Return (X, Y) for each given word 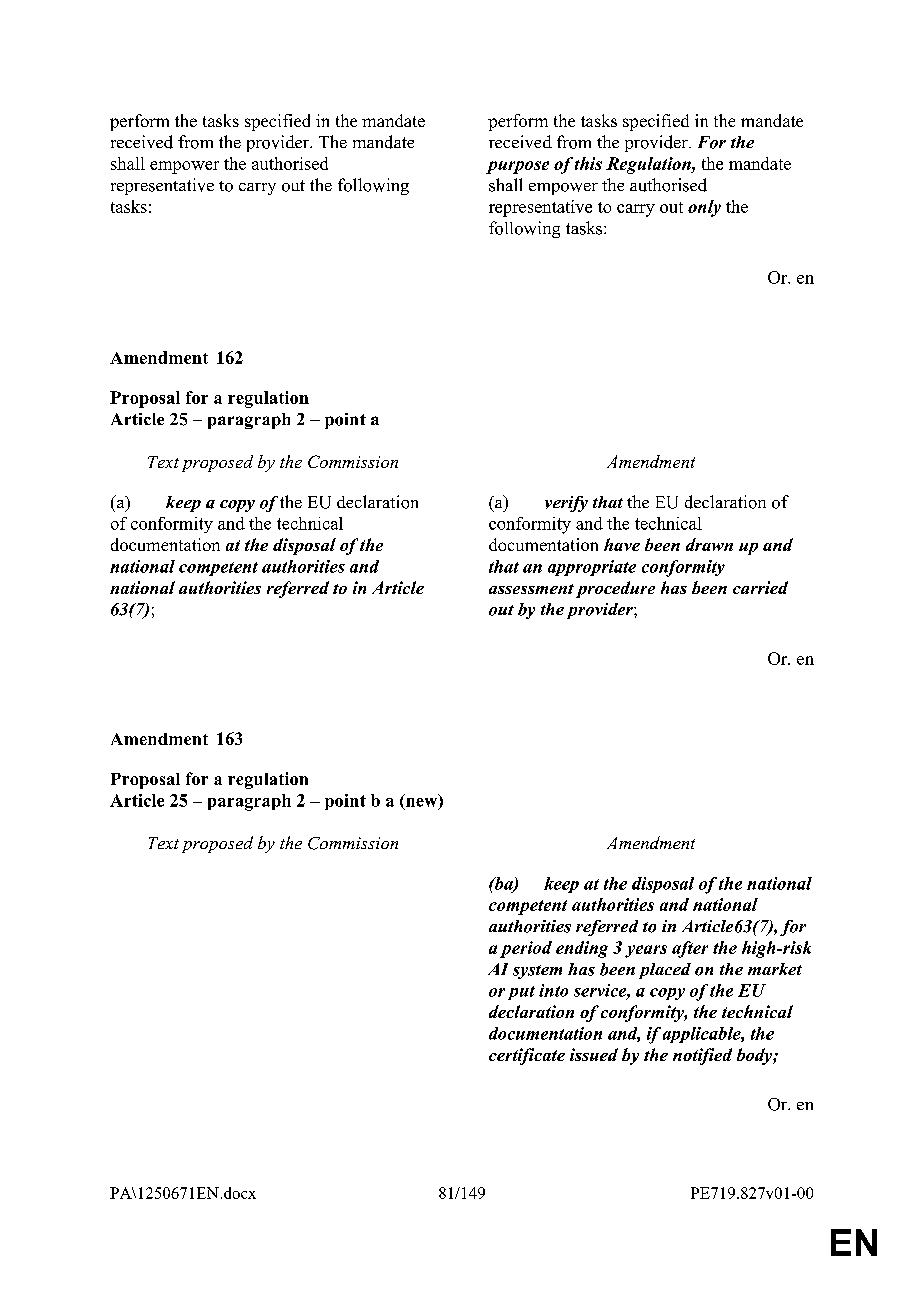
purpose (517, 167)
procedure (615, 589)
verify (566, 504)
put (521, 993)
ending (582, 949)
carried (760, 587)
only (704, 208)
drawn (709, 544)
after (690, 949)
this (588, 163)
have (622, 544)
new (423, 802)
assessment (531, 589)
